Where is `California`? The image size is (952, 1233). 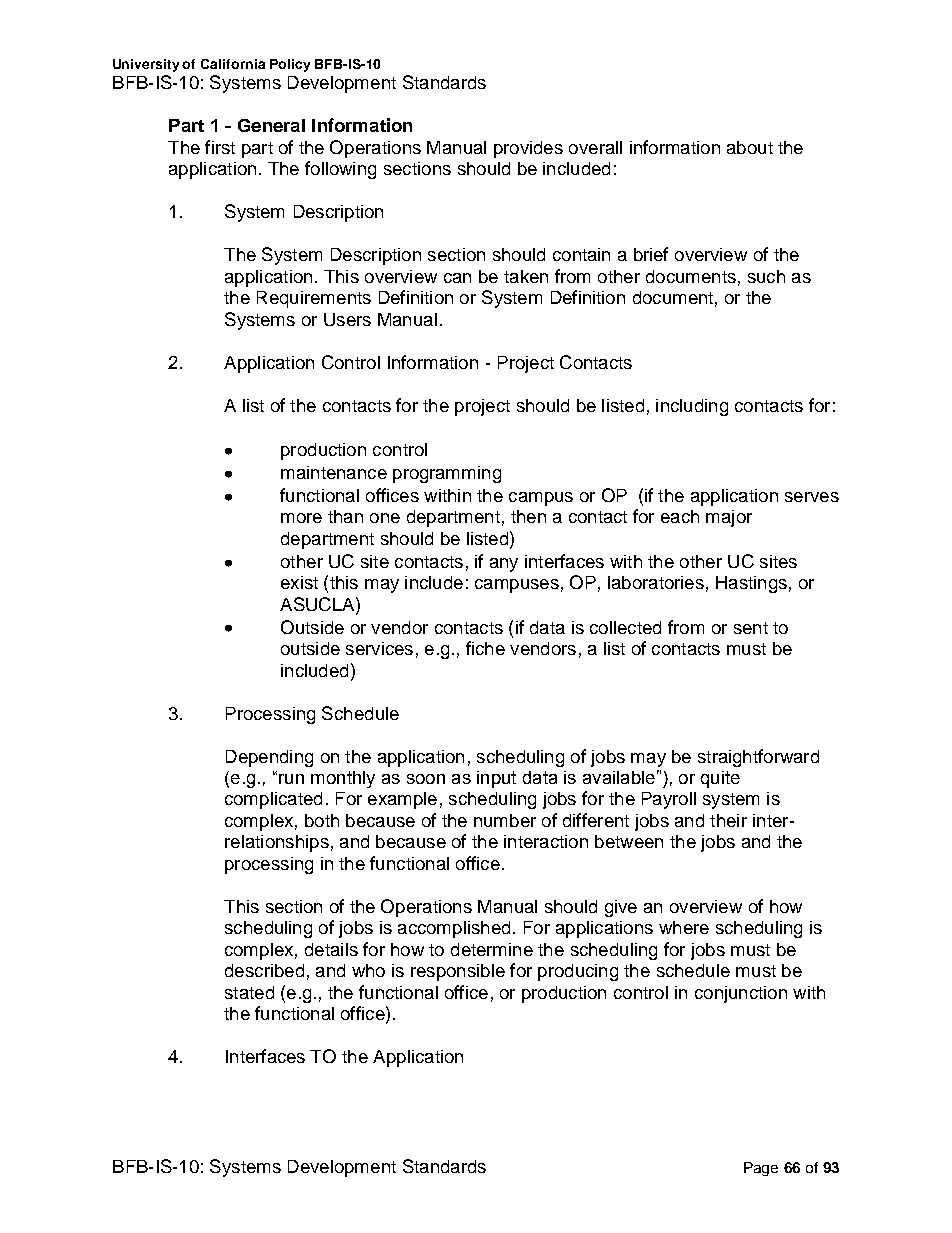 California is located at coordinates (233, 64).
